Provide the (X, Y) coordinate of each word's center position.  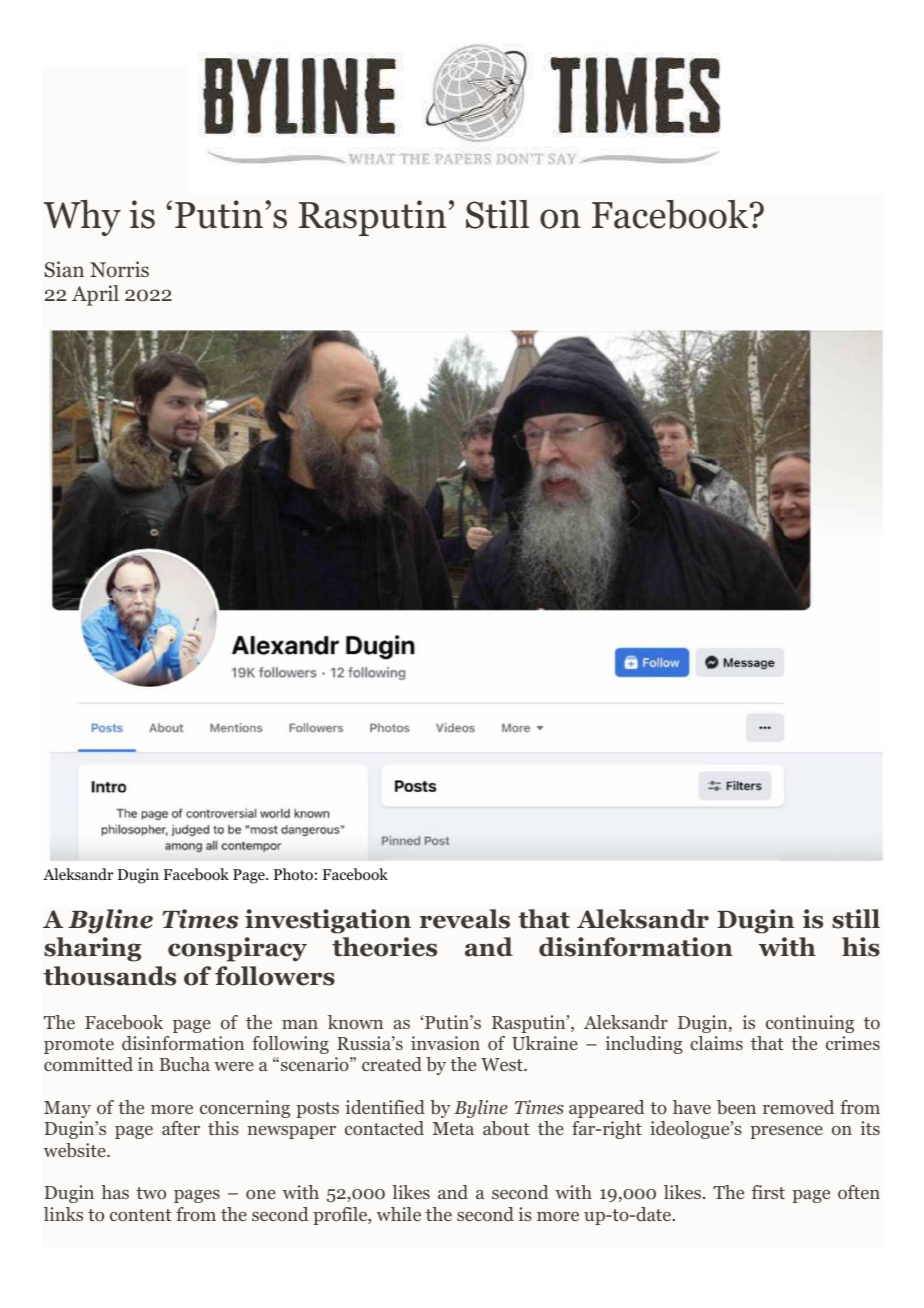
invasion (445, 1043)
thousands (109, 976)
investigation (328, 921)
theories (384, 947)
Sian (64, 269)
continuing (810, 1024)
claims (716, 1043)
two (151, 1193)
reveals (465, 919)
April (95, 295)
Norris (119, 269)
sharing (93, 949)
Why (82, 218)
